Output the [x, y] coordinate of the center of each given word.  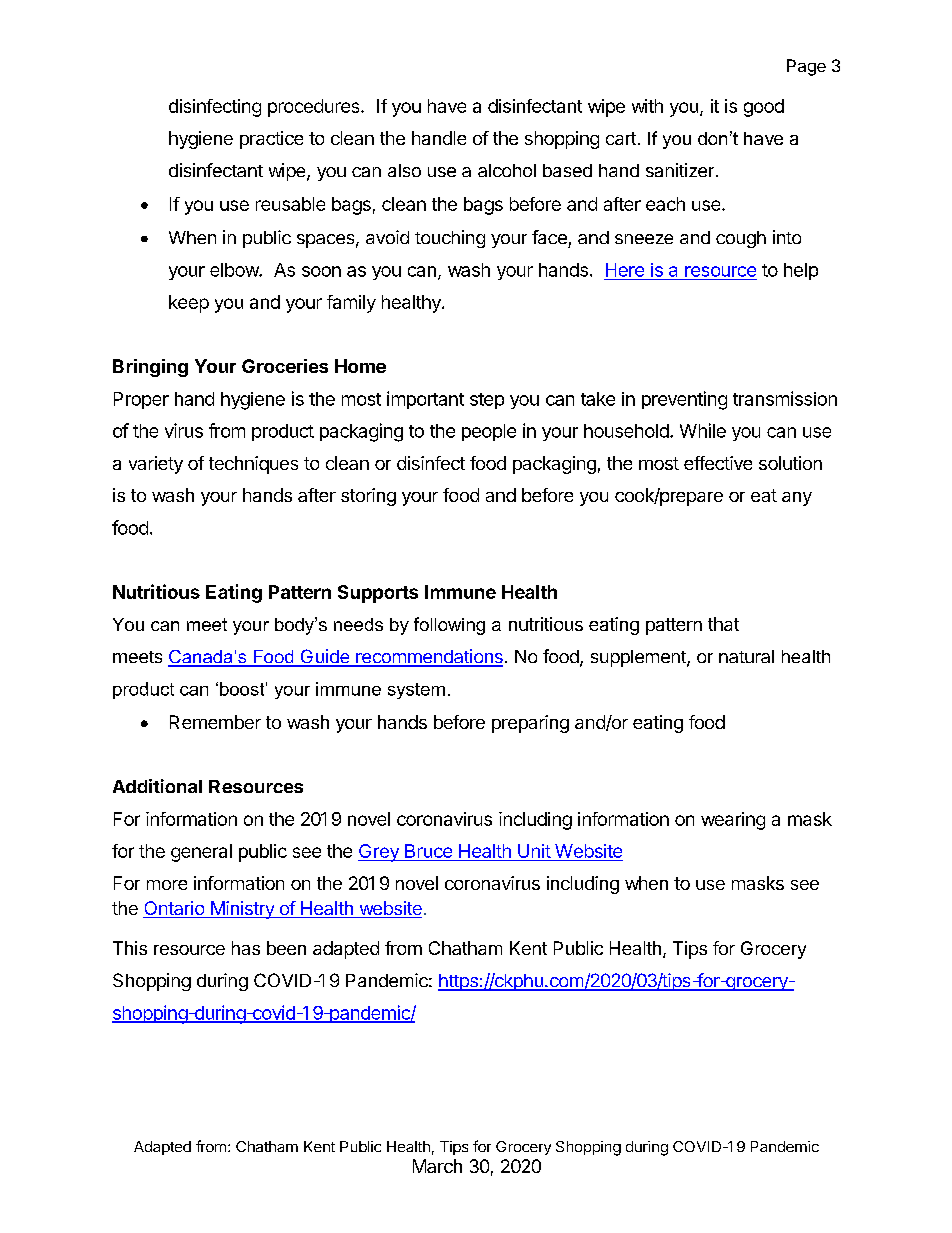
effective [718, 463]
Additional [157, 786]
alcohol [507, 170]
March [437, 1166]
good [764, 108]
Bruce [428, 852]
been [286, 948]
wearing [733, 821]
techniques [253, 465]
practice [271, 140]
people [489, 432]
